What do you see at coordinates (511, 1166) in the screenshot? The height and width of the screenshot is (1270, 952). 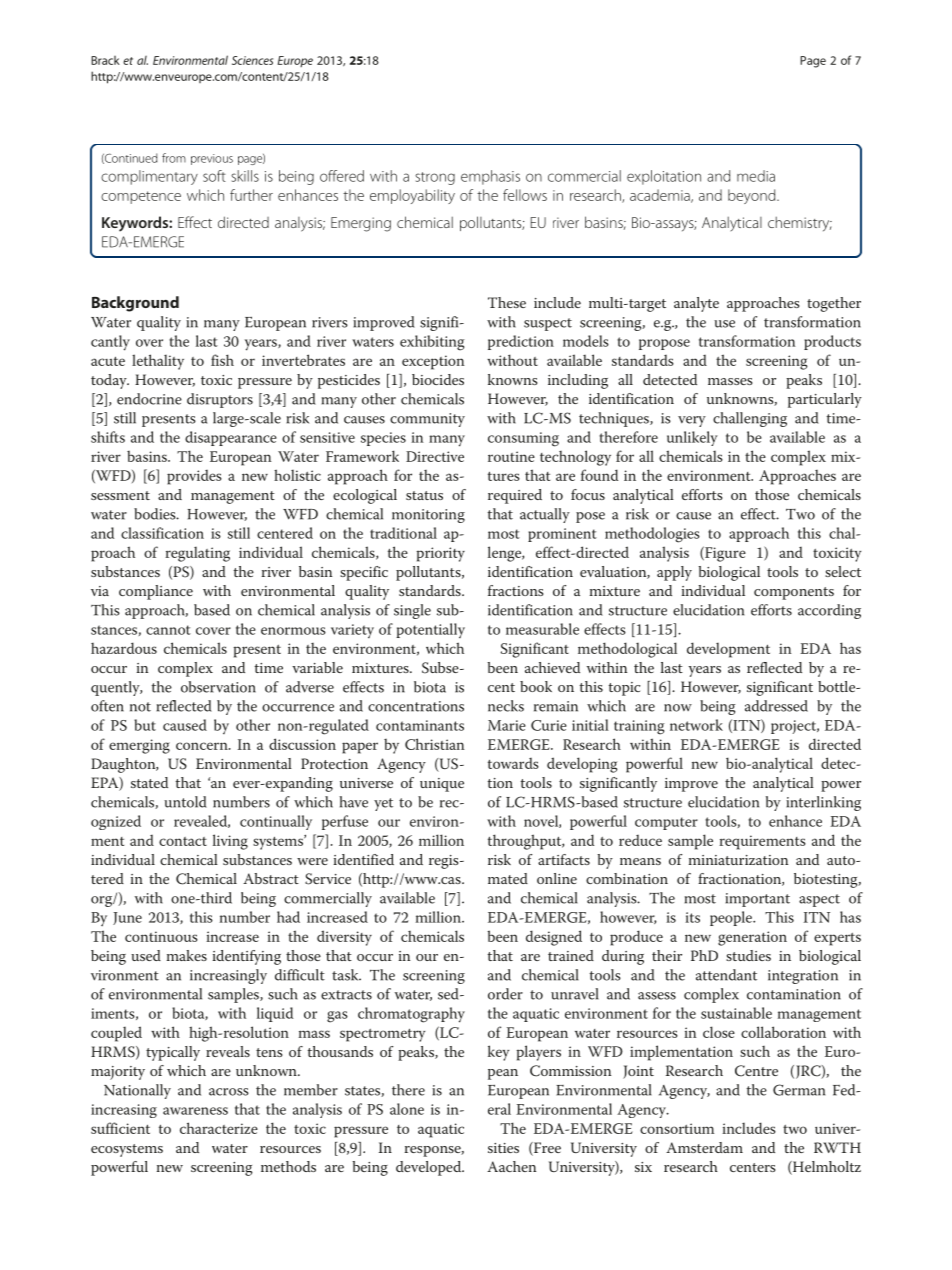 I see `Aachen` at bounding box center [511, 1166].
